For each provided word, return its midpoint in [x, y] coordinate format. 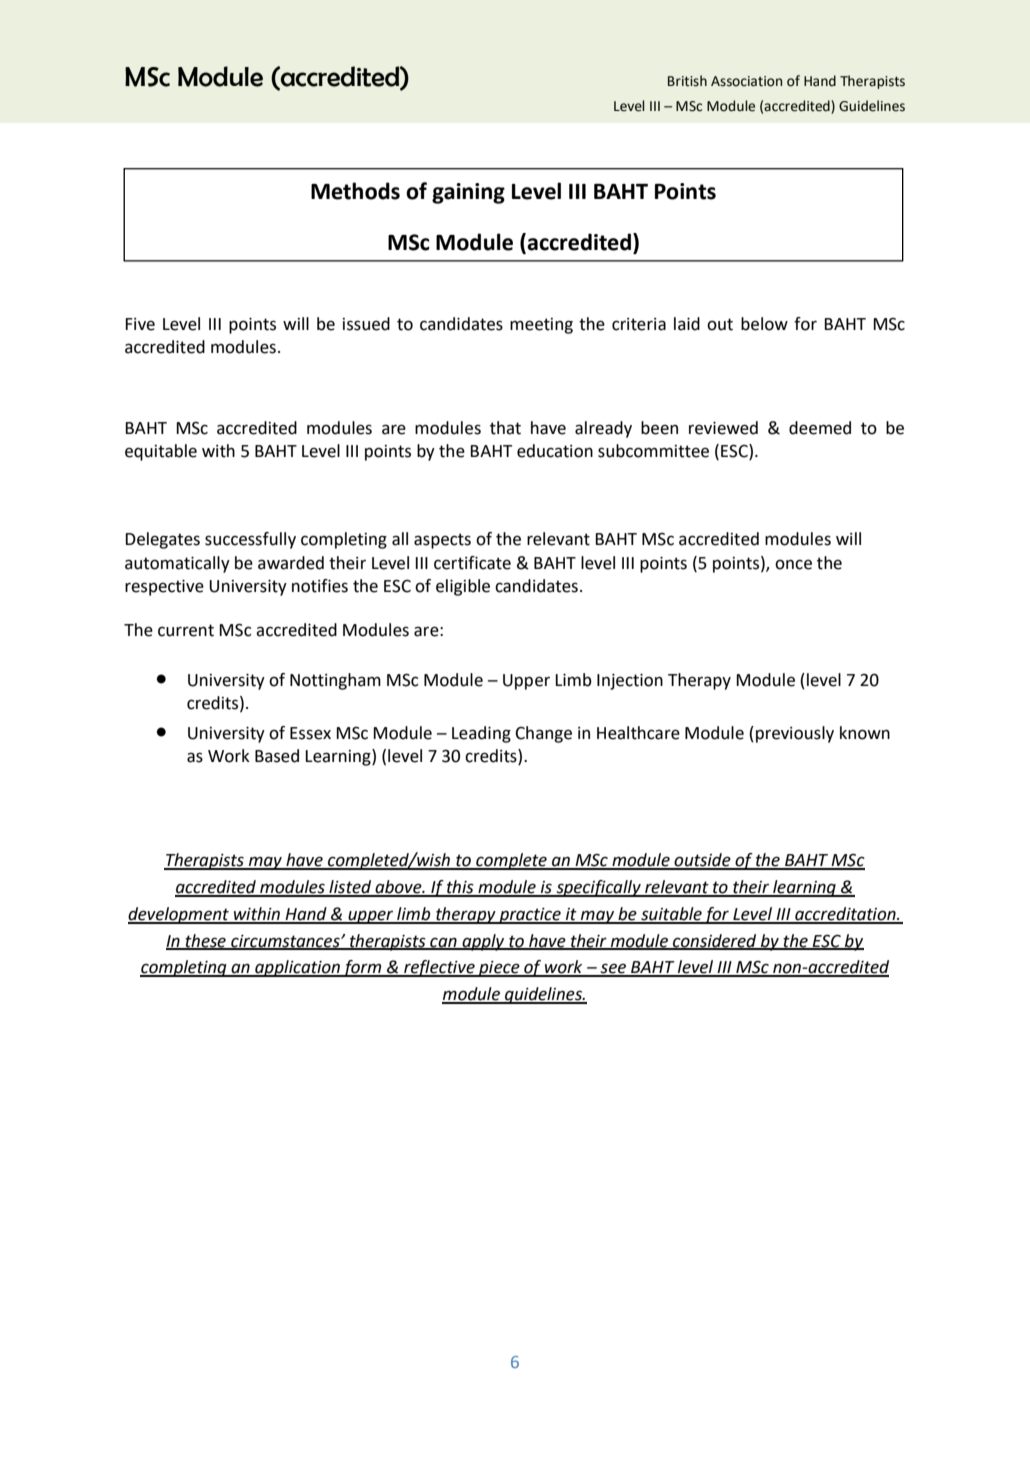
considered [715, 941]
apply [483, 942]
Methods [355, 191]
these [205, 941]
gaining [468, 193]
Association [746, 81]
